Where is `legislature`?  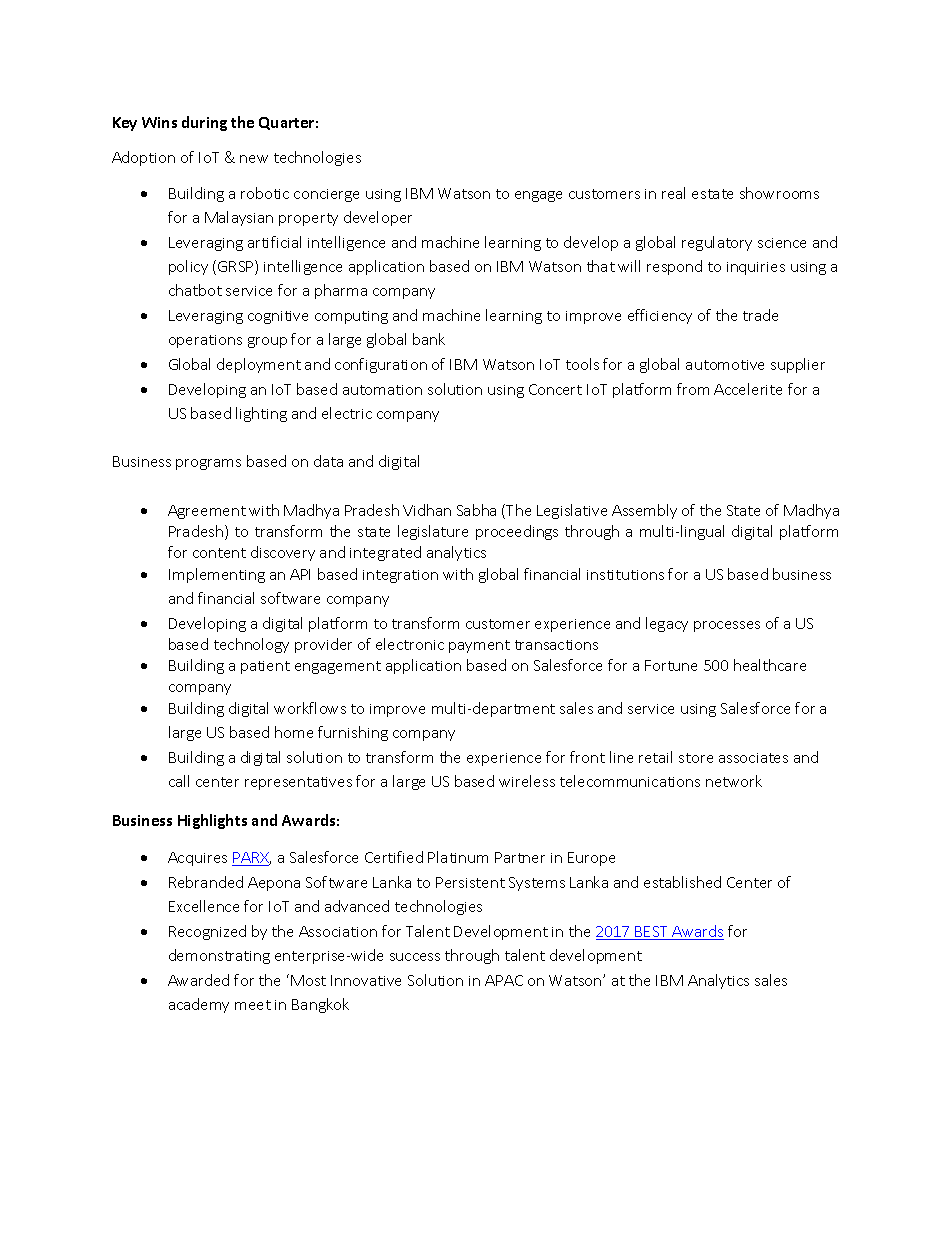 legislature is located at coordinates (433, 532).
